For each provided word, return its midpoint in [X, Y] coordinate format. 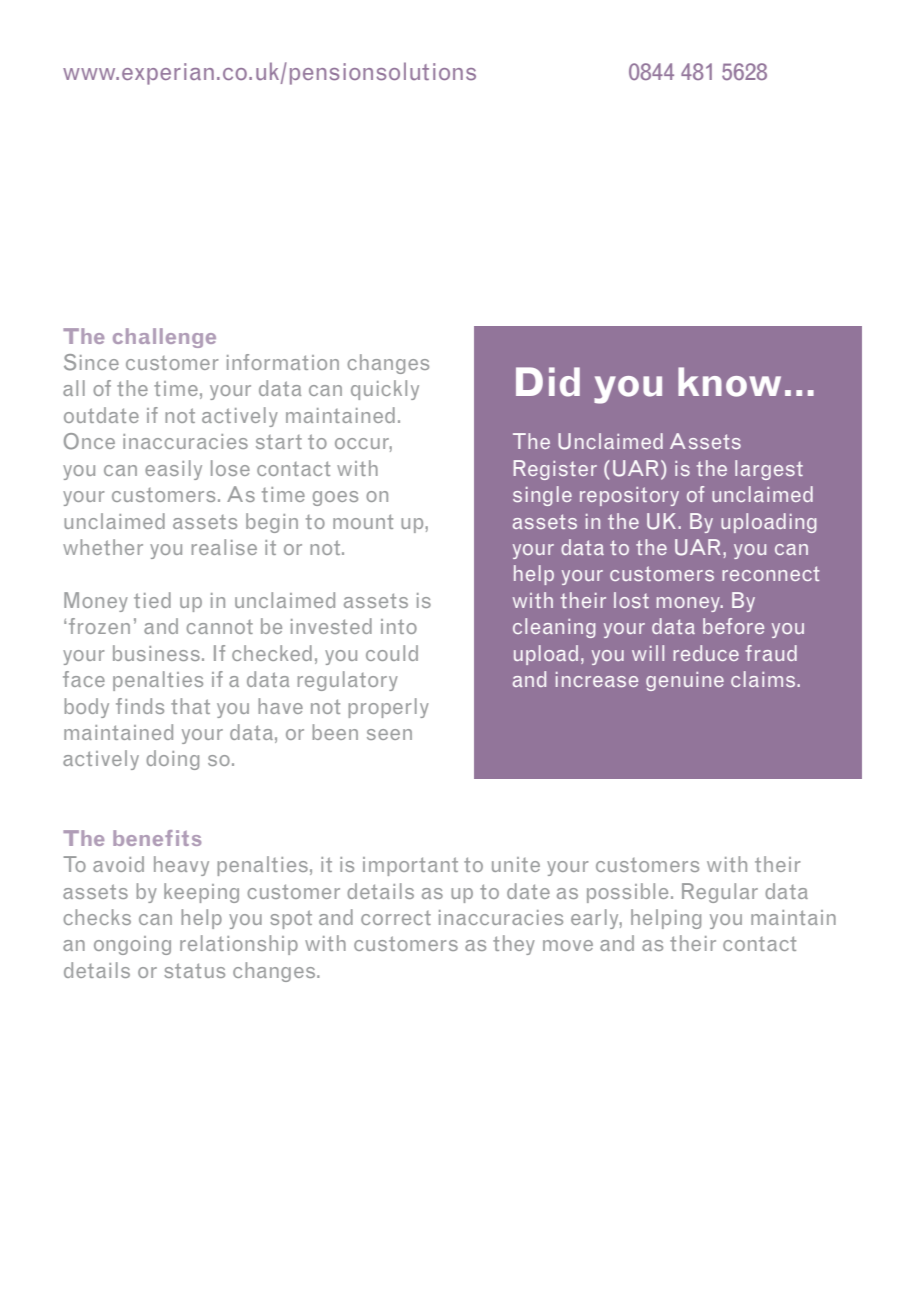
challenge [164, 338]
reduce [706, 653]
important [410, 866]
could [392, 653]
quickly [385, 390]
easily [173, 470]
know [729, 382]
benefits [157, 838]
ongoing [132, 945]
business [156, 653]
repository [629, 496]
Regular [720, 893]
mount [363, 521]
